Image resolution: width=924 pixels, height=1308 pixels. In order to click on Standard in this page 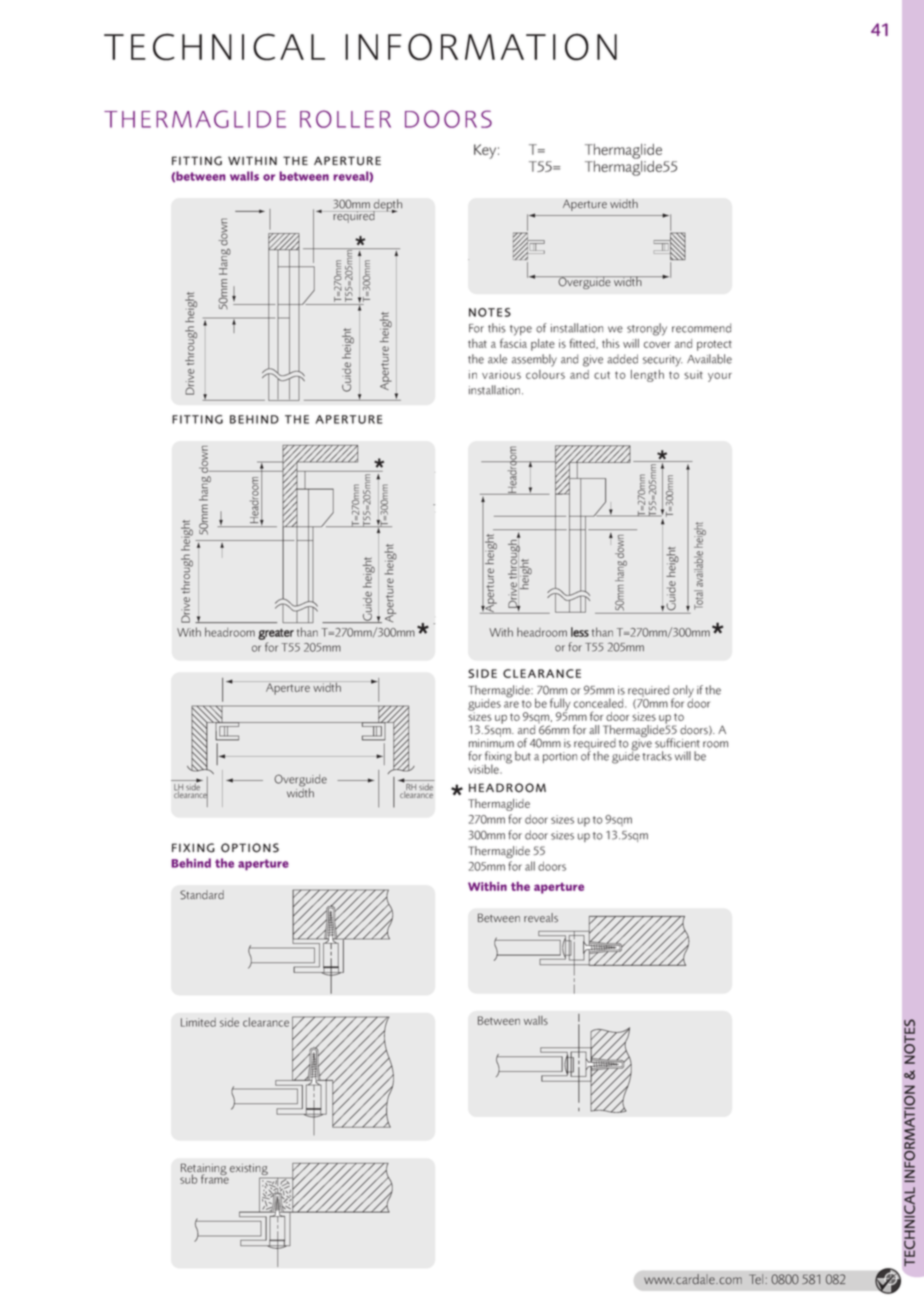, I will do `click(202, 895)`.
